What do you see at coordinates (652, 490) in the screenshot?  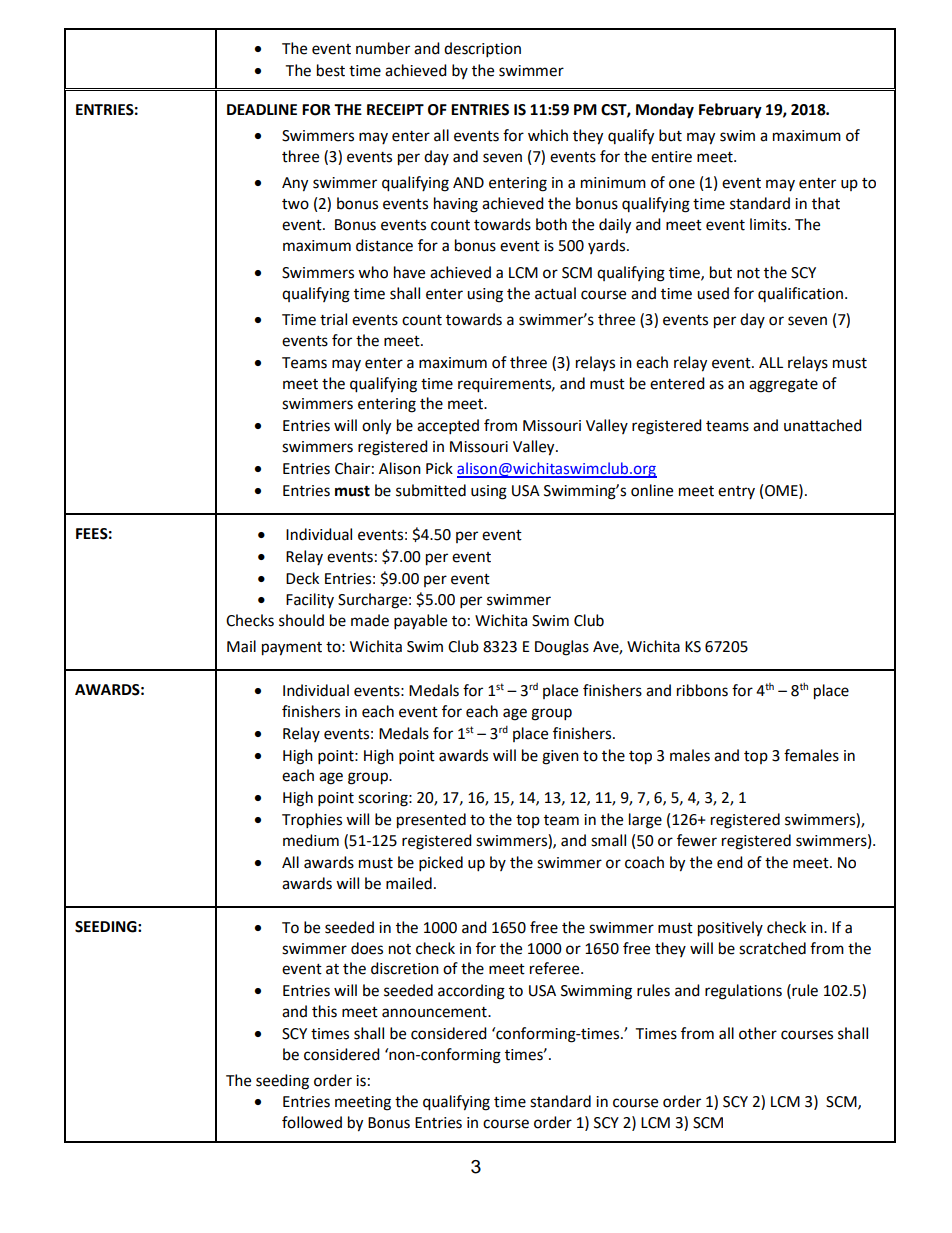 I see `online` at bounding box center [652, 490].
